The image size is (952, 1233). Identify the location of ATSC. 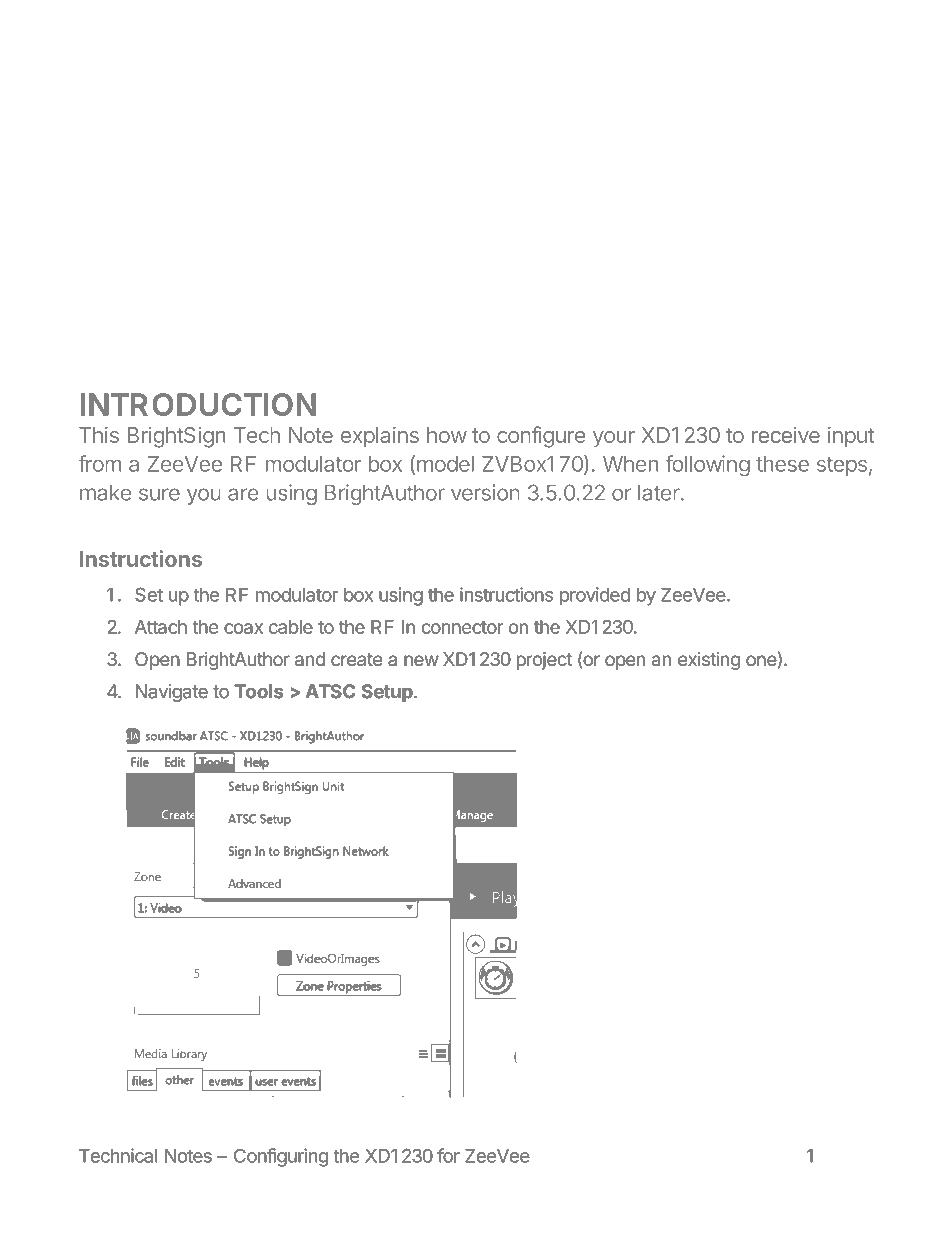
(331, 691).
